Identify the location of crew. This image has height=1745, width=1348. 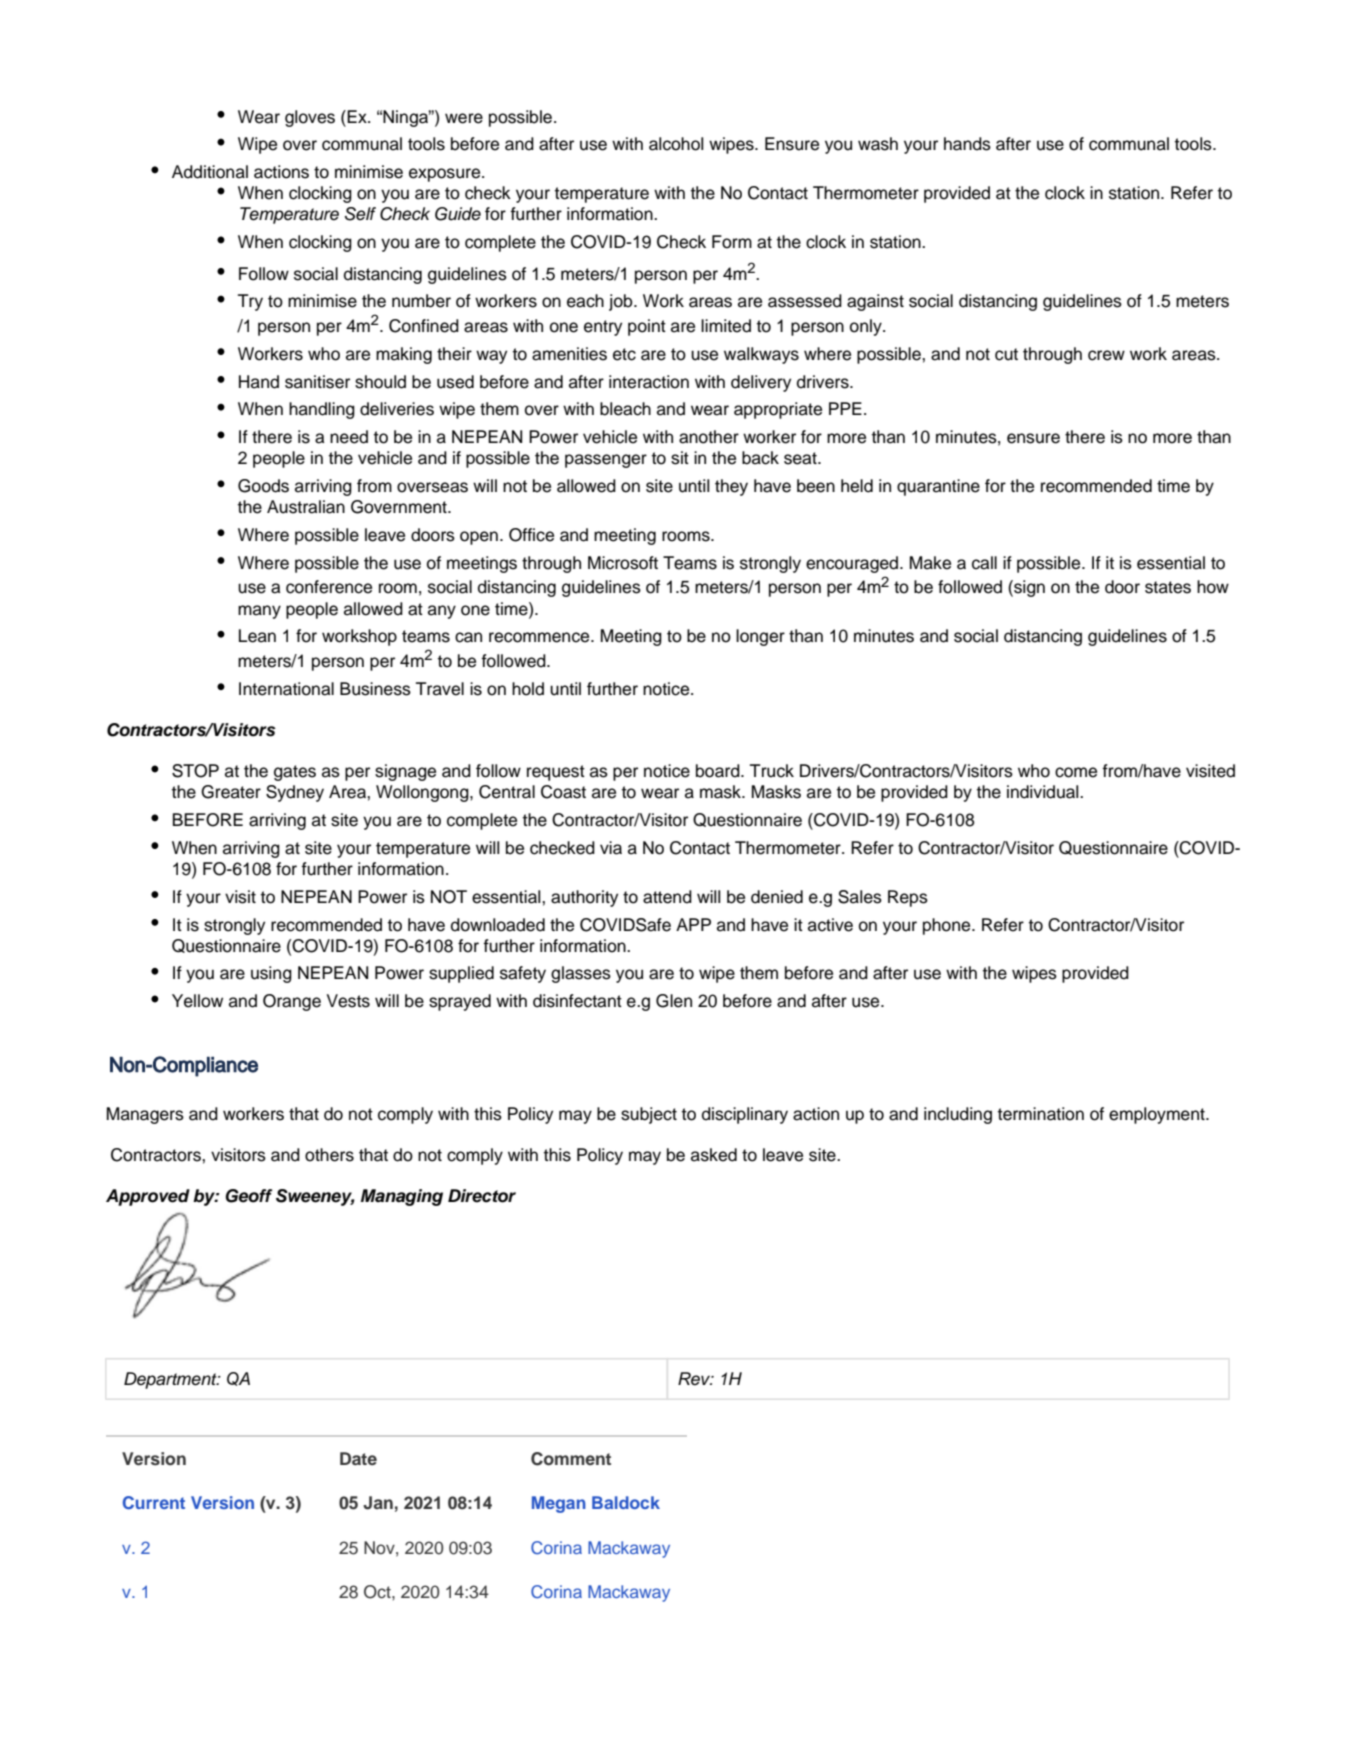
(1106, 355).
